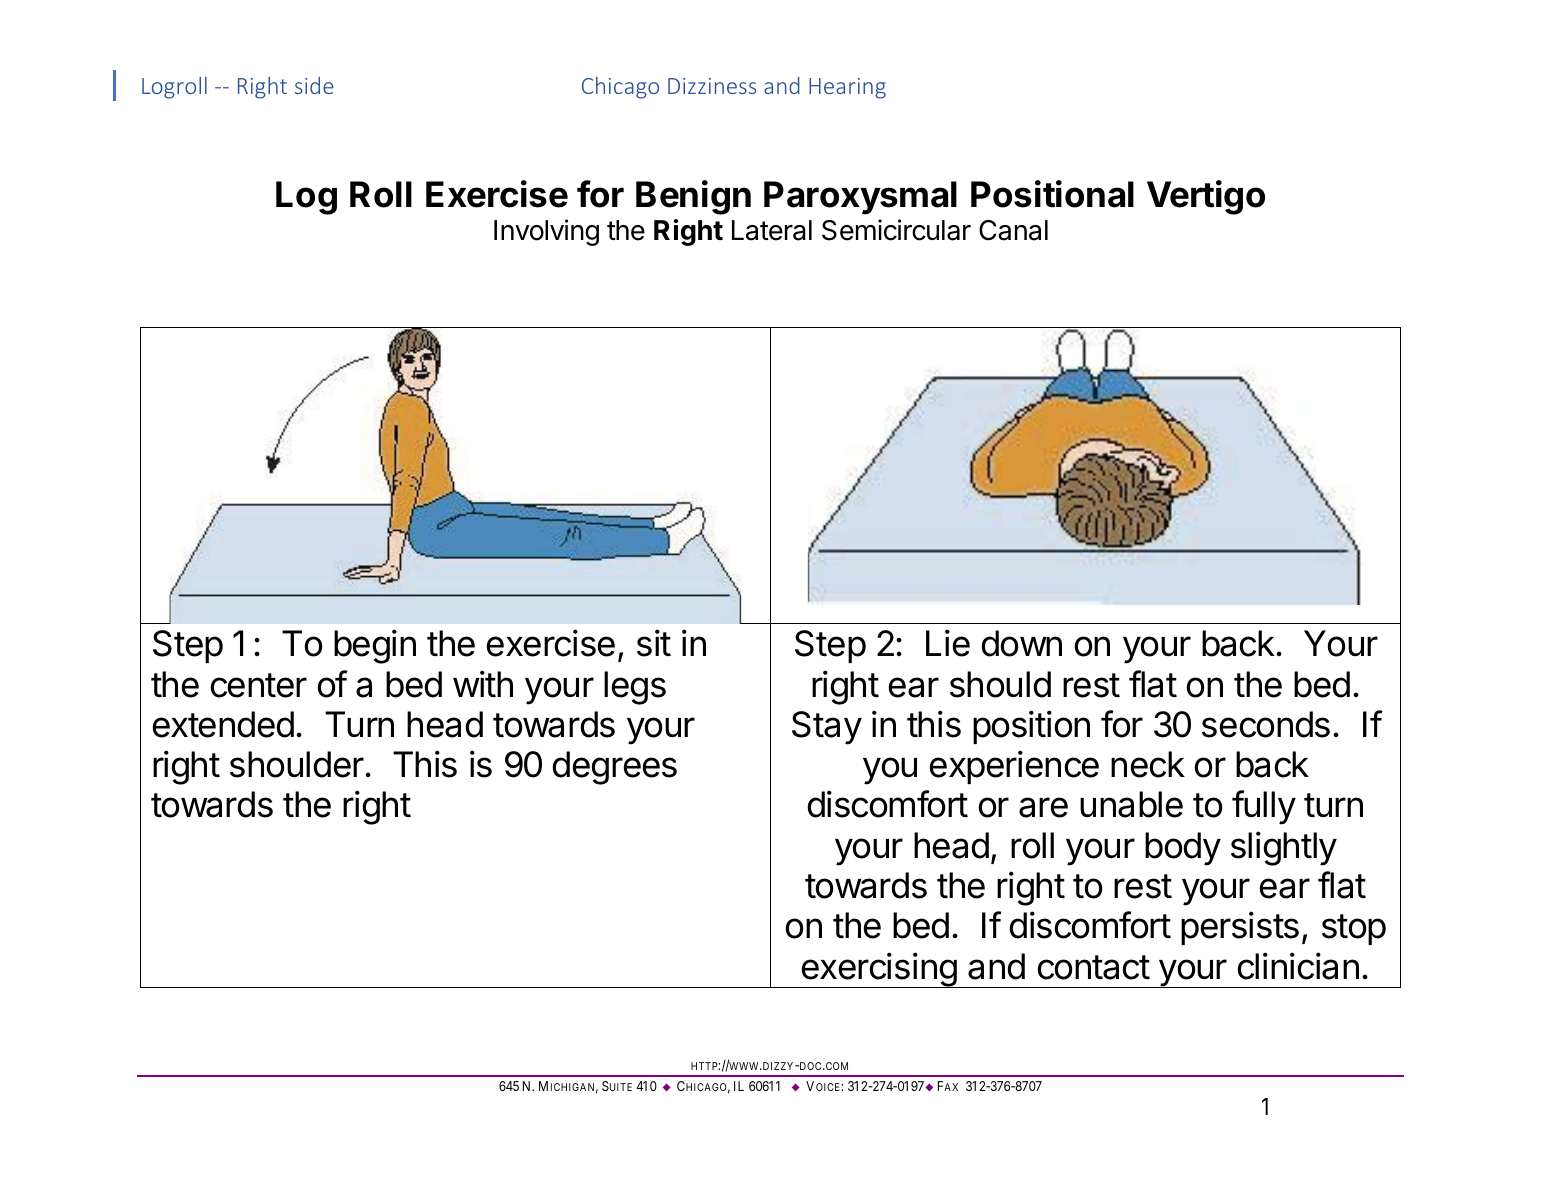 This screenshot has width=1541, height=1191. What do you see at coordinates (847, 88) in the screenshot?
I see `Hearing` at bounding box center [847, 88].
